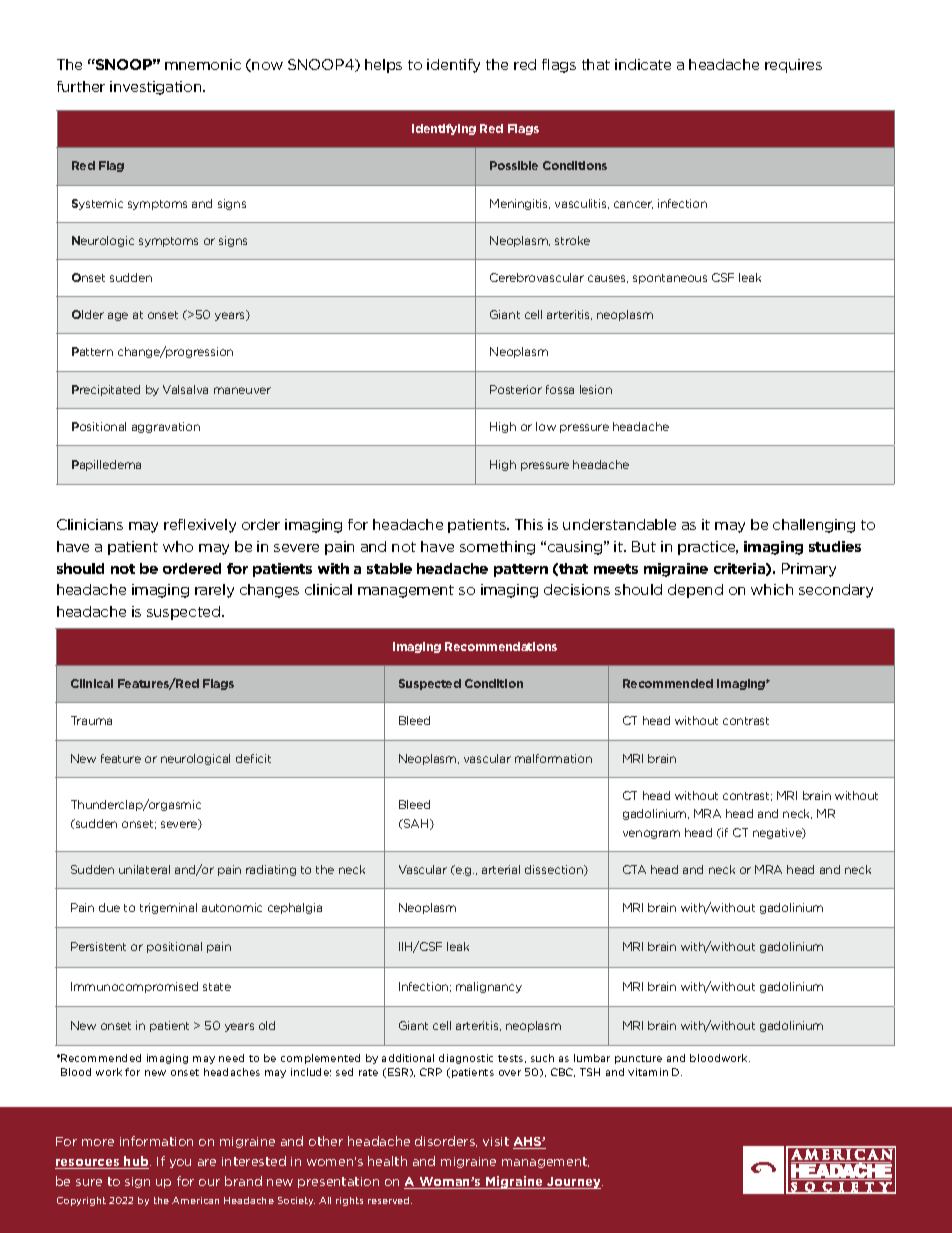 The image size is (952, 1233). What do you see at coordinates (180, 1163) in the screenshot?
I see `you` at bounding box center [180, 1163].
